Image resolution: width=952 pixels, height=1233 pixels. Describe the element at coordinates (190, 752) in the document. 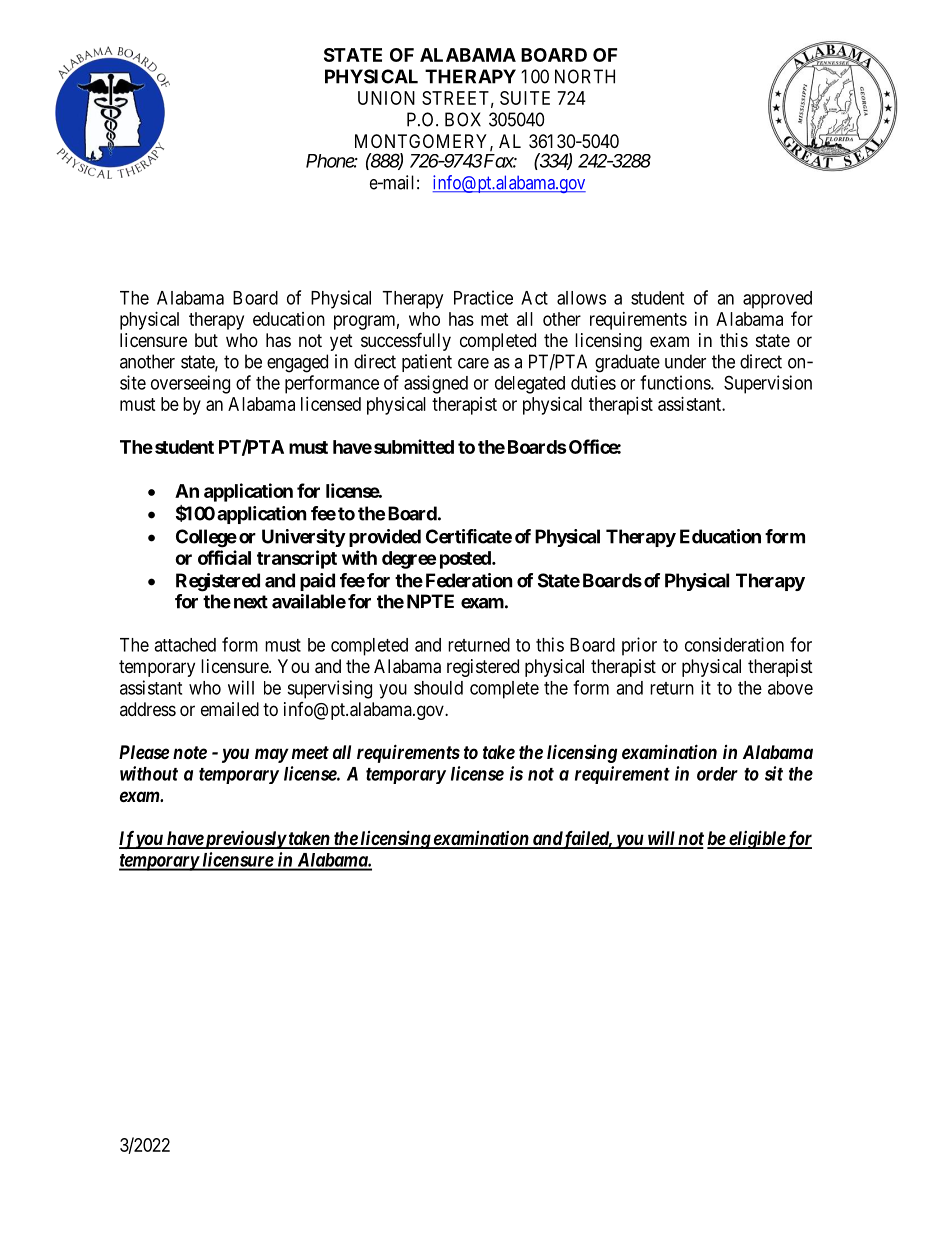

I see `note` at that location.
